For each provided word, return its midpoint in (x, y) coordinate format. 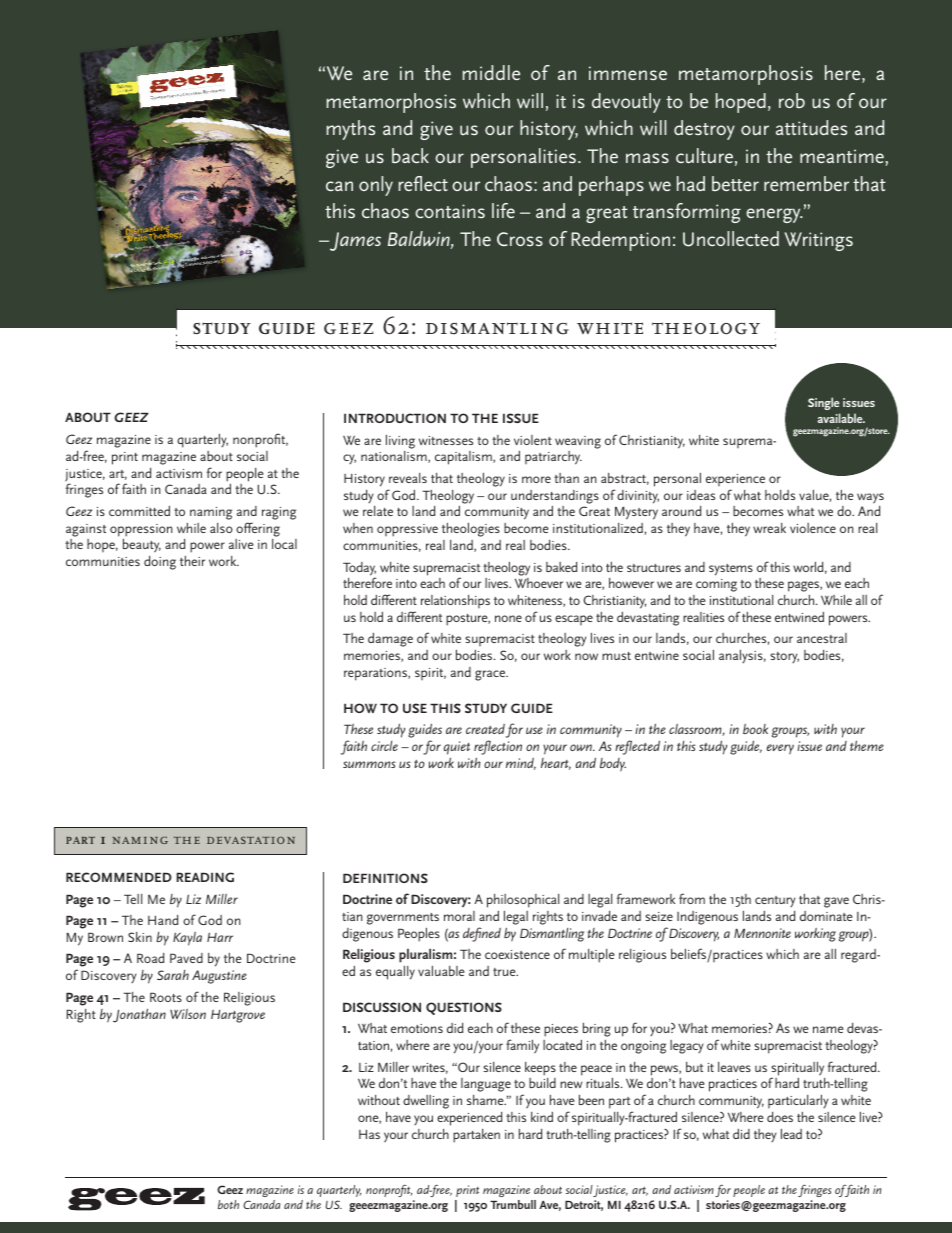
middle (491, 72)
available (841, 418)
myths (351, 130)
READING (205, 877)
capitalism (464, 458)
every (780, 749)
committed (139, 511)
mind (521, 764)
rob (792, 100)
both (228, 1204)
